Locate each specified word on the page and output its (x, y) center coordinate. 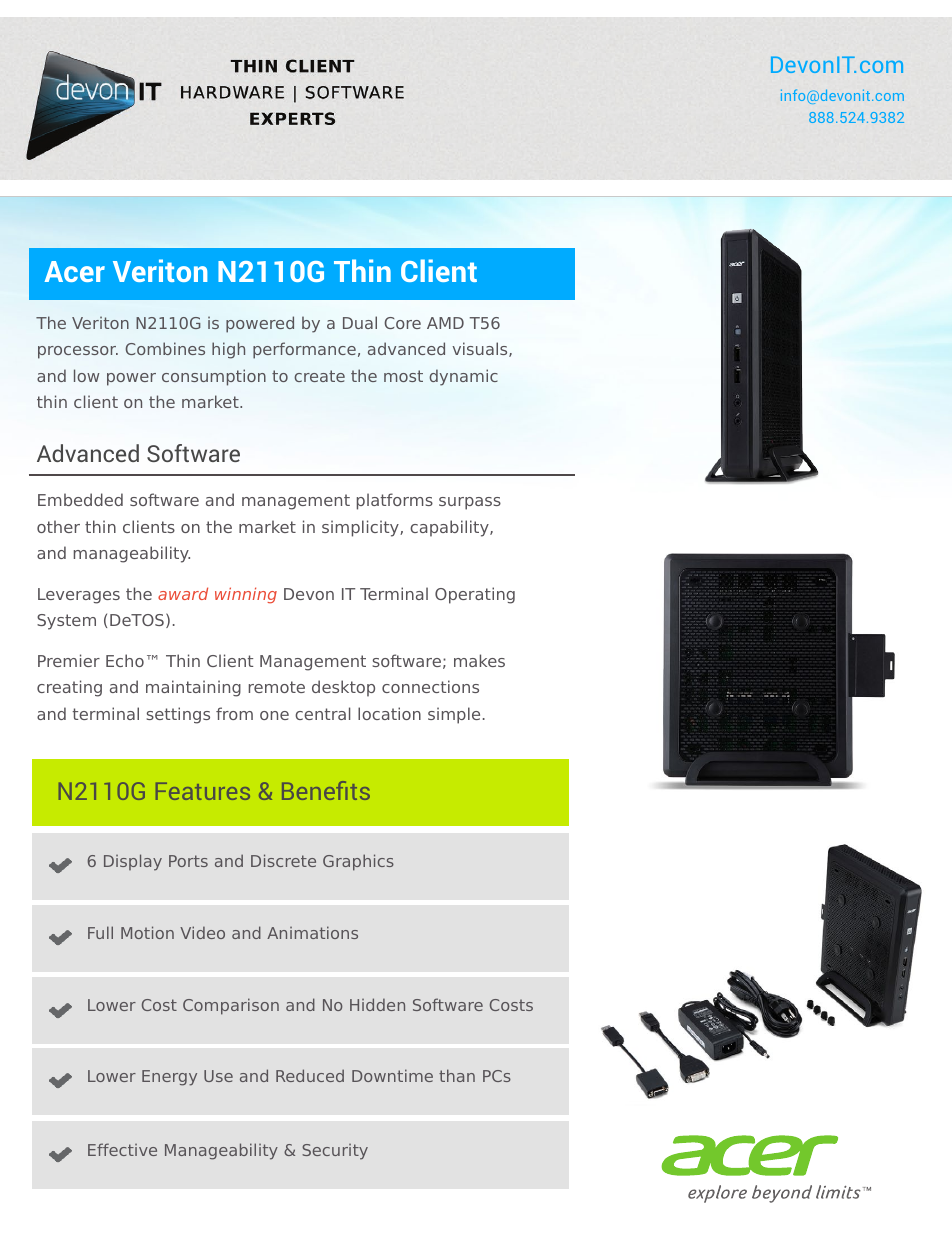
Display (133, 862)
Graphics (358, 862)
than (457, 1075)
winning (246, 595)
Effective (122, 1149)
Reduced (310, 1075)
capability (450, 528)
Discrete (283, 860)
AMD (445, 323)
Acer (75, 271)
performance (304, 350)
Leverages (79, 596)
